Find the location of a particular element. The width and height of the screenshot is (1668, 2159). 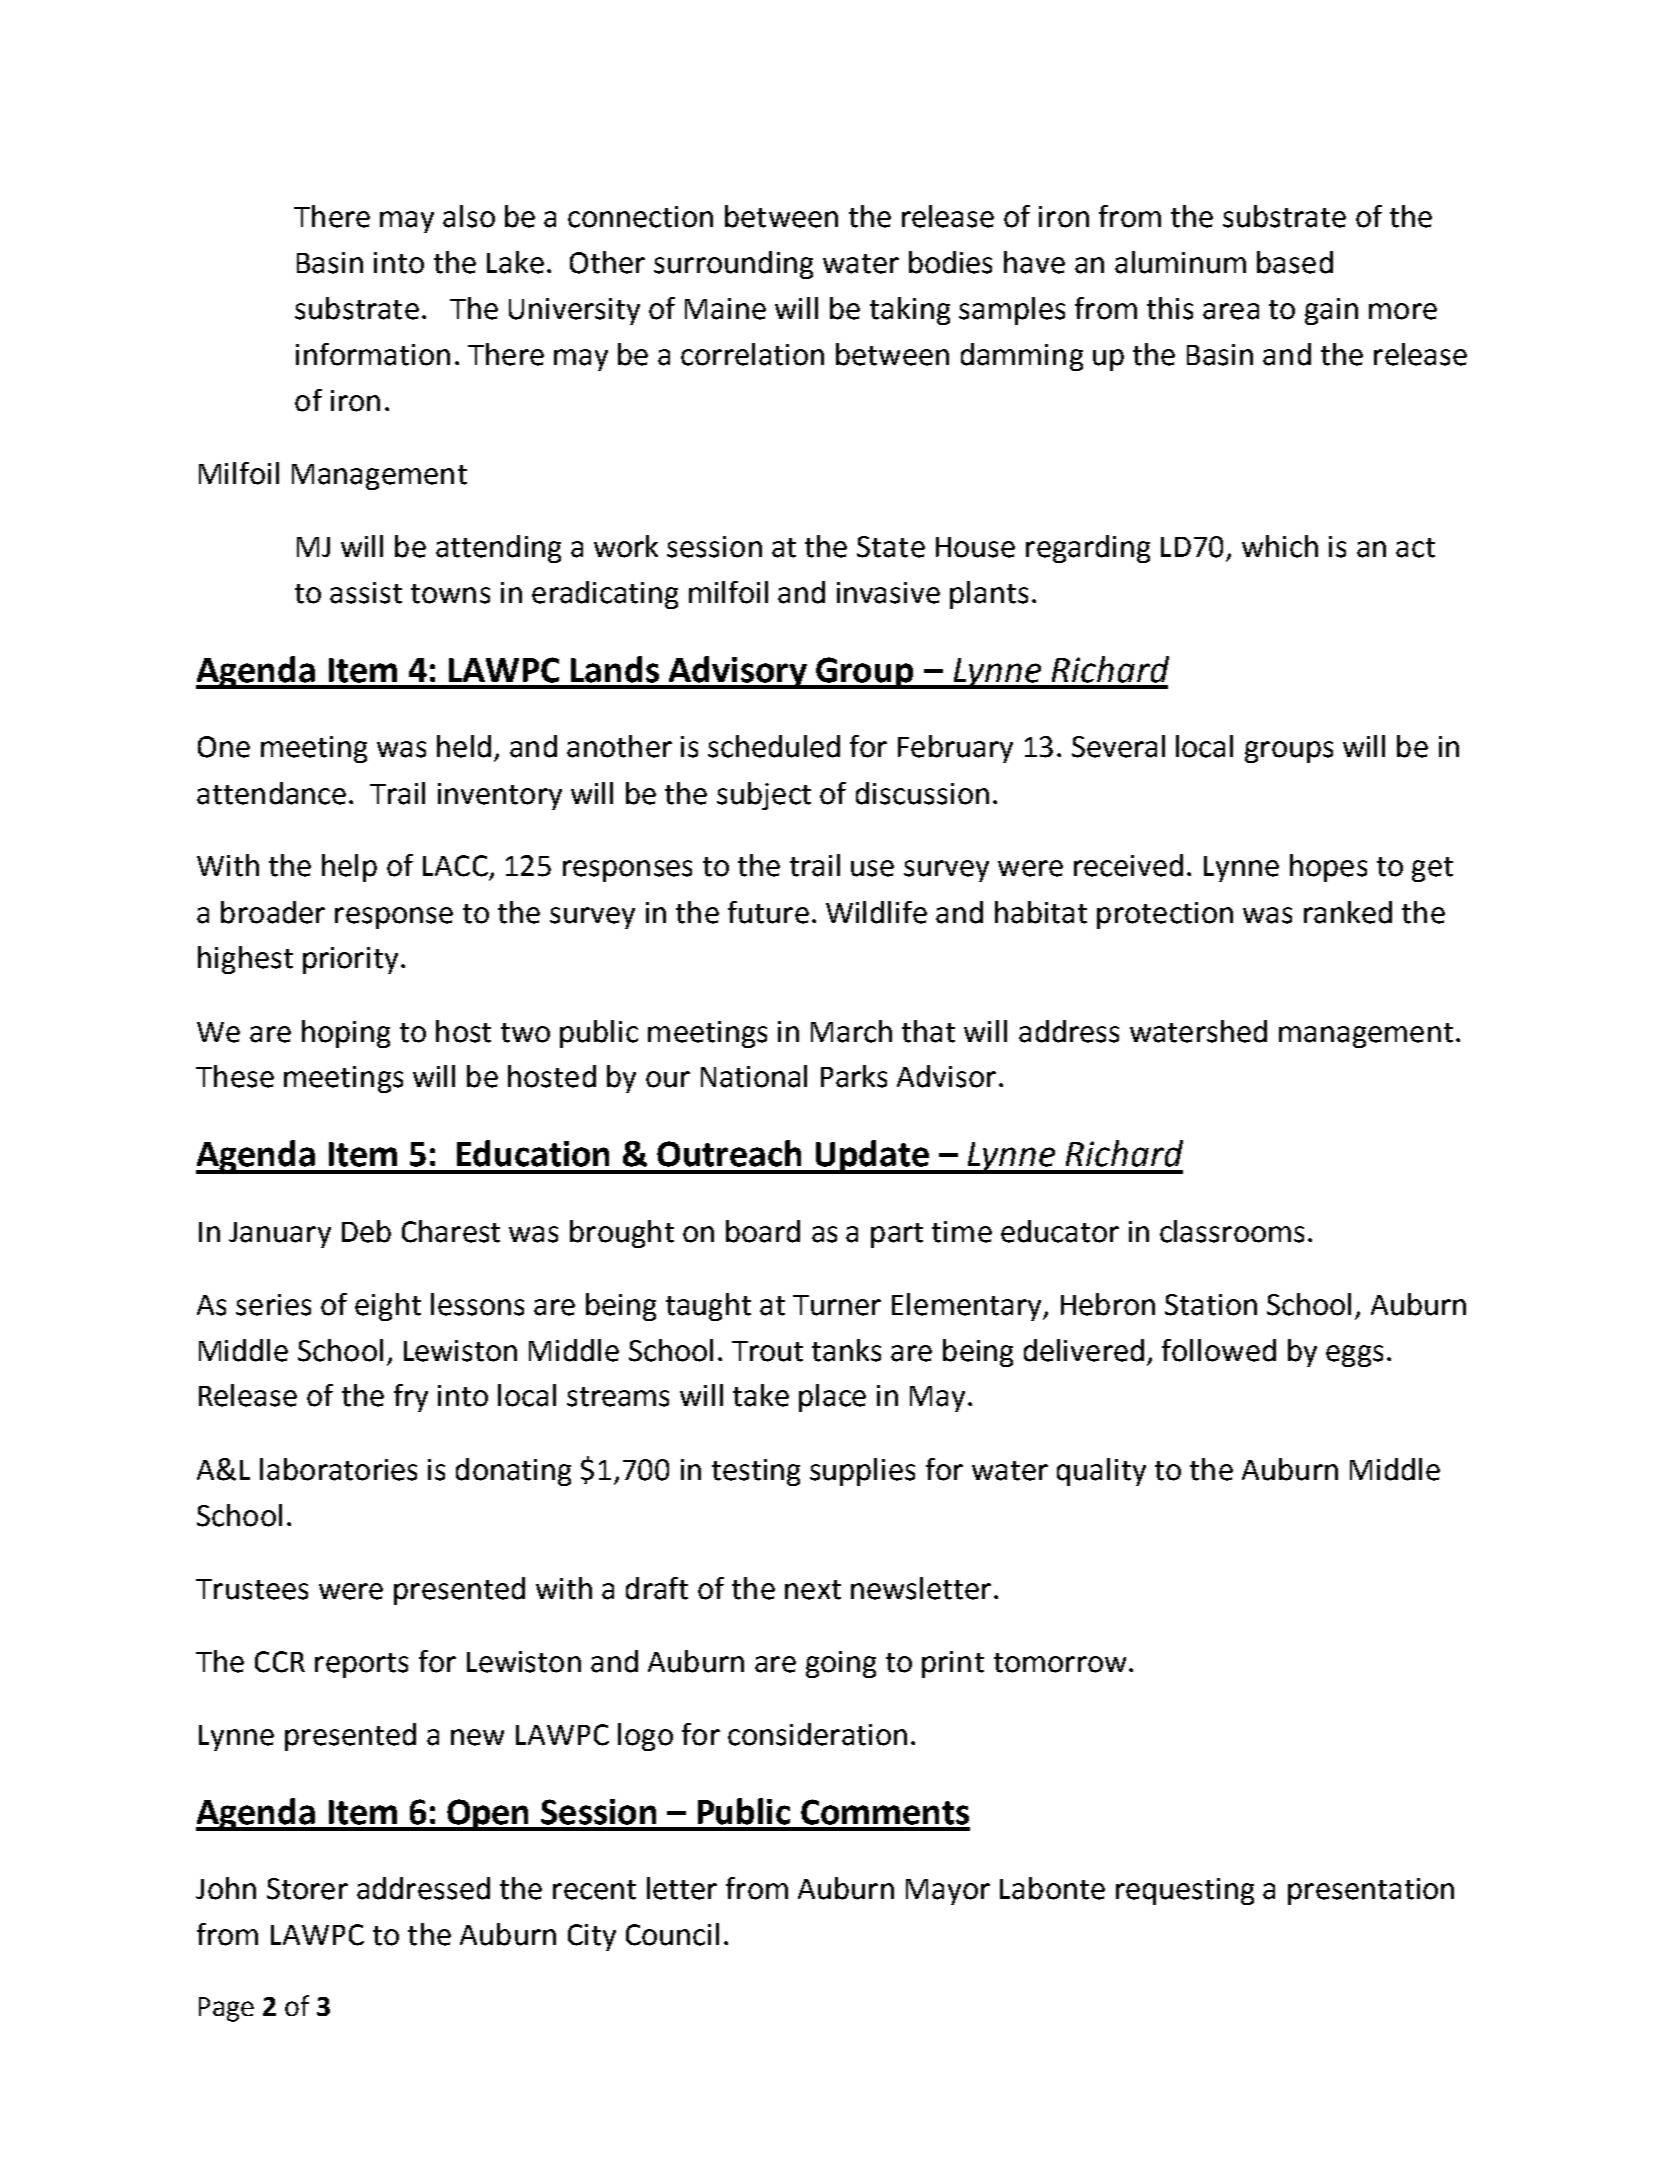

surrounding is located at coordinates (733, 265).
